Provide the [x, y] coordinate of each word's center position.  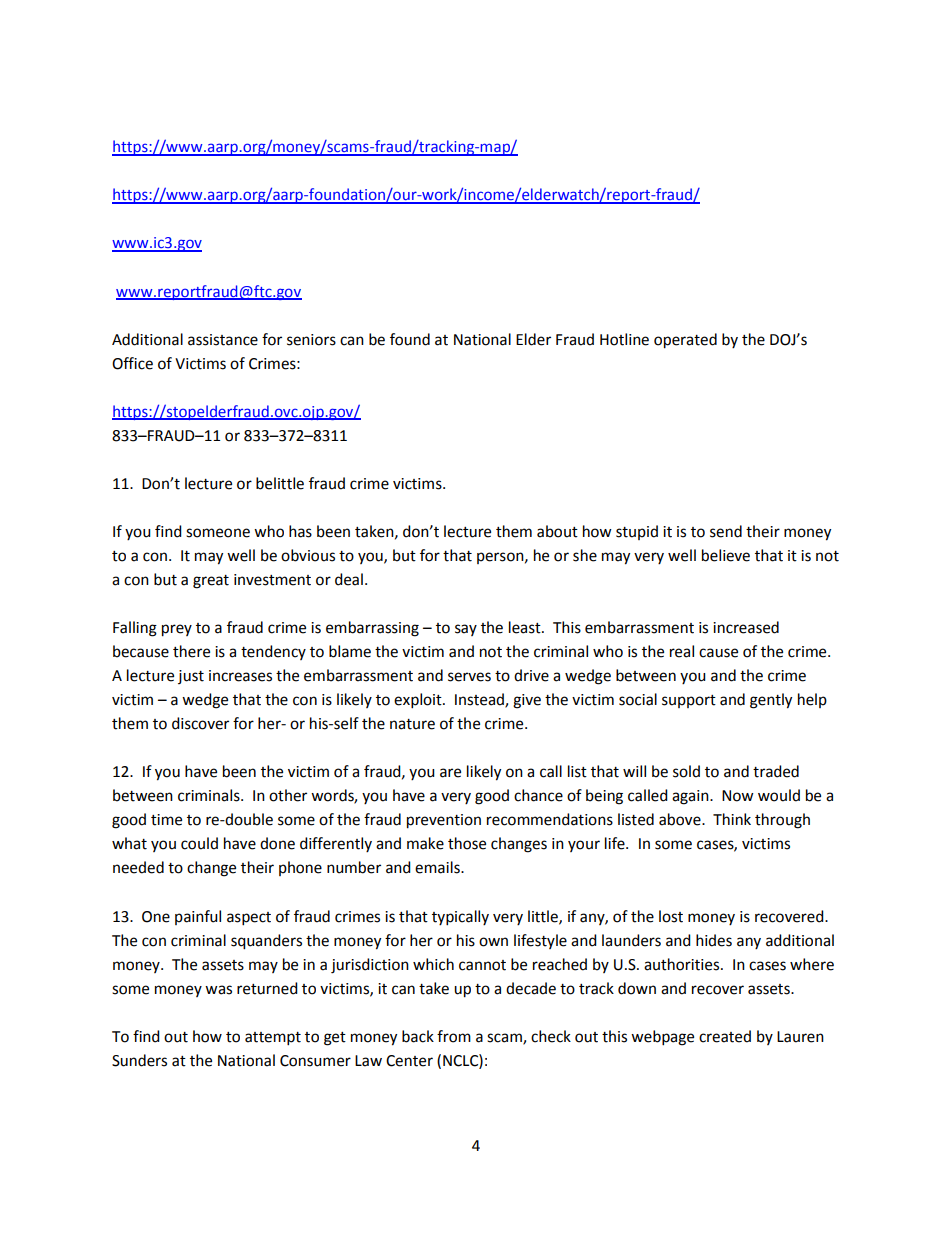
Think [732, 819]
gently [771, 701]
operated [685, 341]
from [454, 1036]
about [557, 531]
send [726, 531]
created [725, 1036]
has [300, 531]
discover [200, 723]
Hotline [624, 339]
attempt [273, 1039]
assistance [223, 340]
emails [438, 867]
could [199, 843]
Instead [480, 700]
